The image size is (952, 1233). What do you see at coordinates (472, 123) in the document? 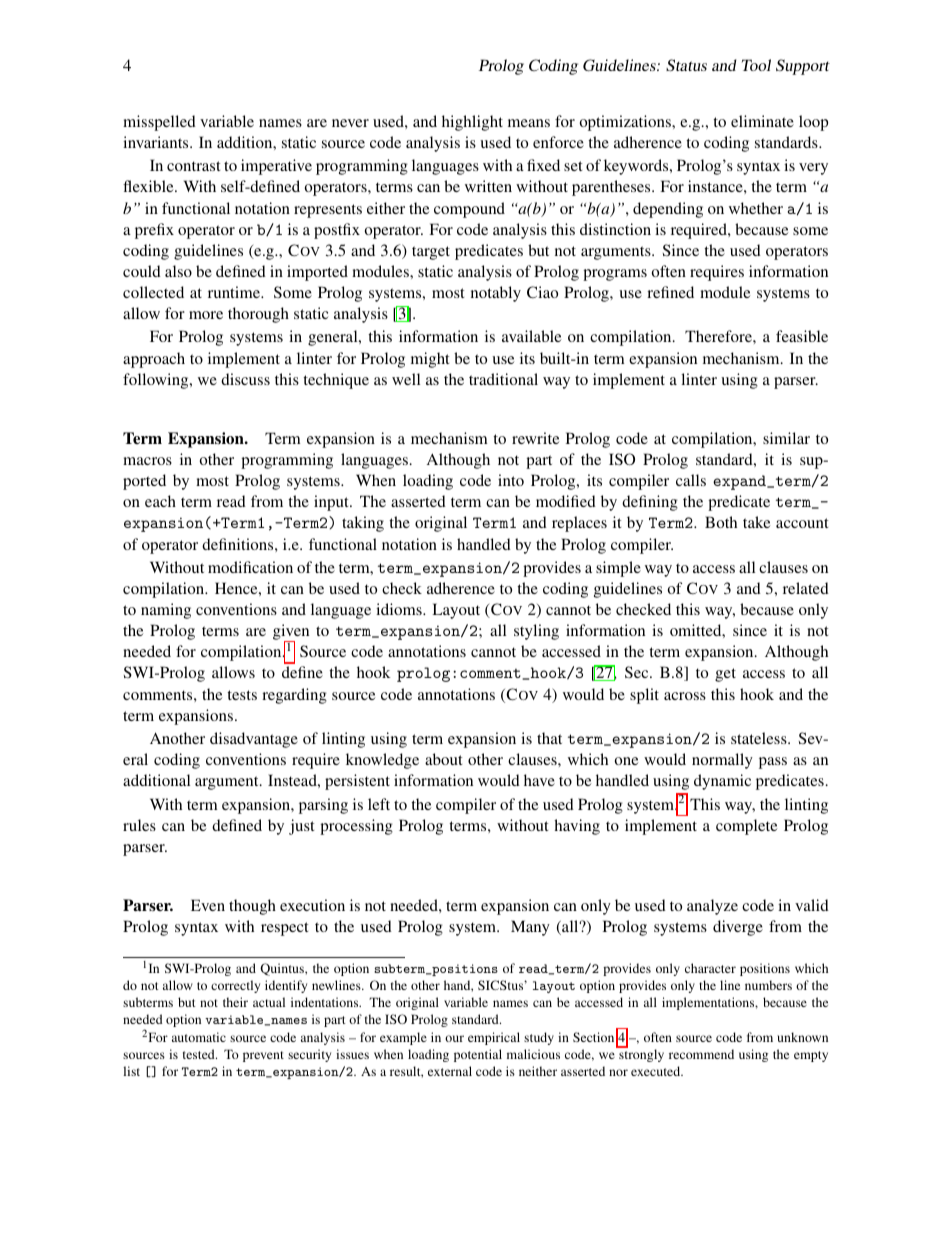
I see `highlight` at bounding box center [472, 123].
